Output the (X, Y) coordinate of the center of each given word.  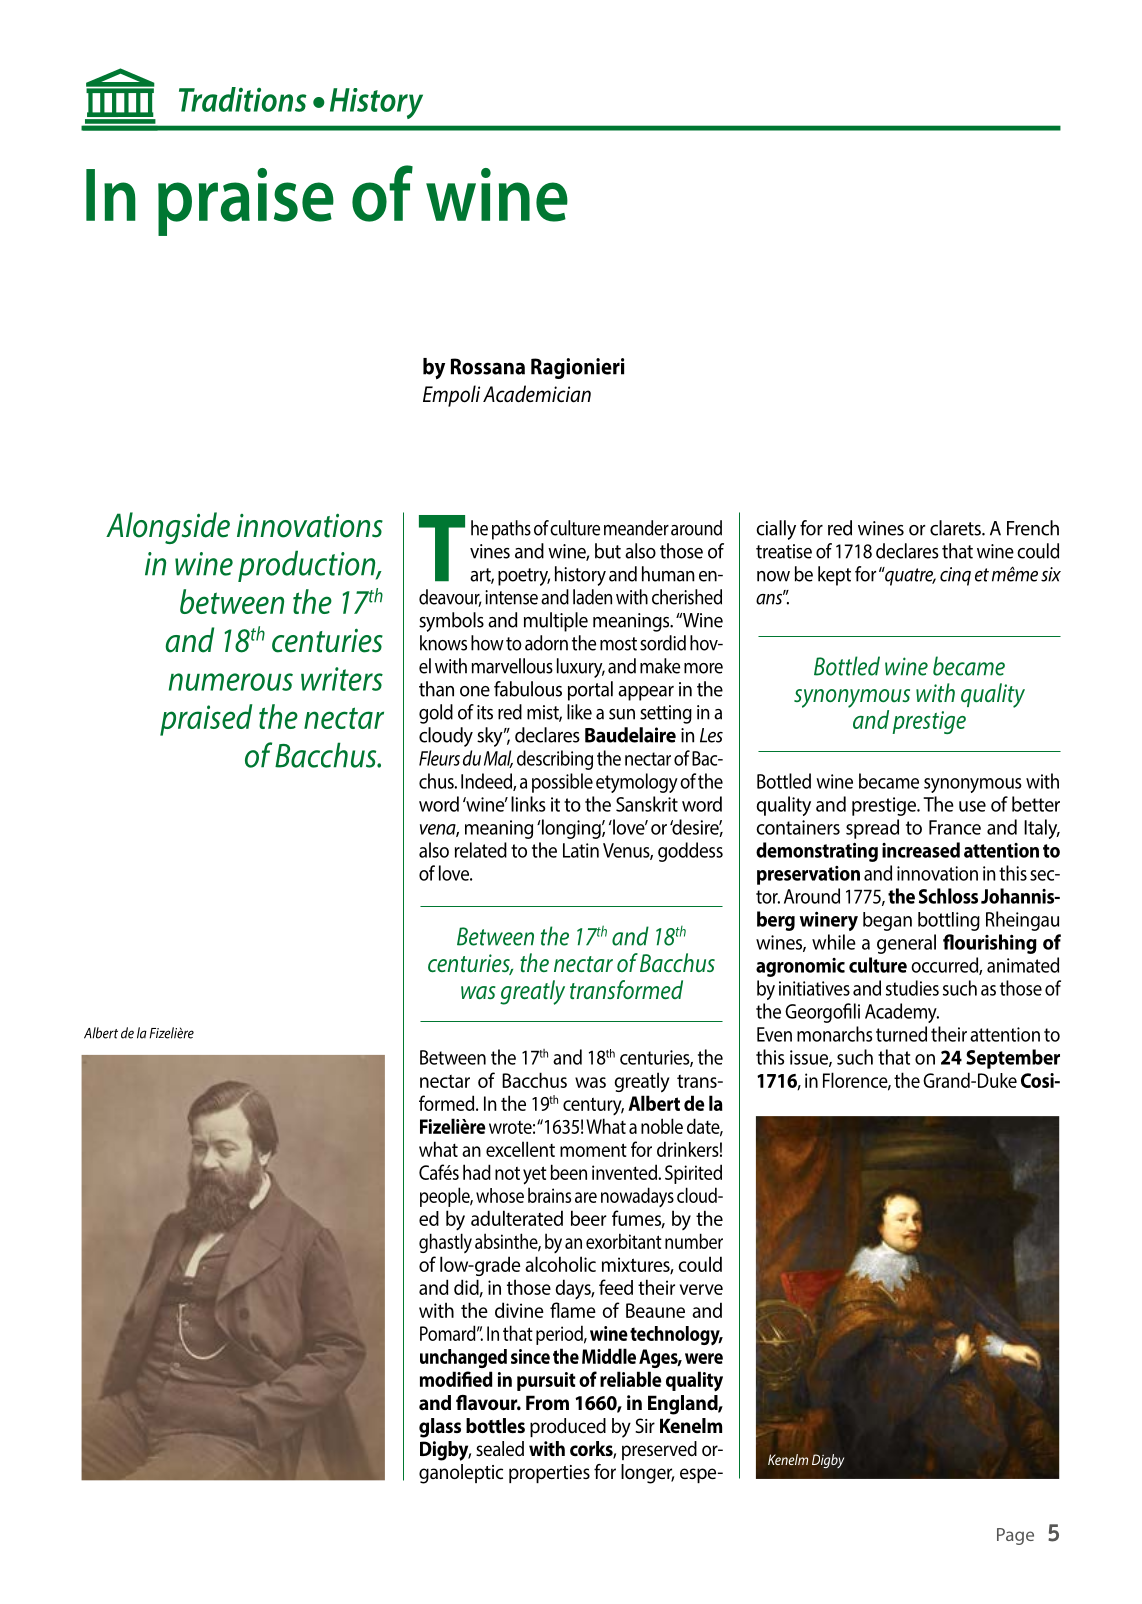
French (1033, 528)
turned (901, 1034)
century (593, 1106)
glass (440, 1428)
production (308, 566)
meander (636, 528)
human (668, 574)
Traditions (243, 99)
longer (648, 1474)
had (477, 1172)
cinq (955, 576)
